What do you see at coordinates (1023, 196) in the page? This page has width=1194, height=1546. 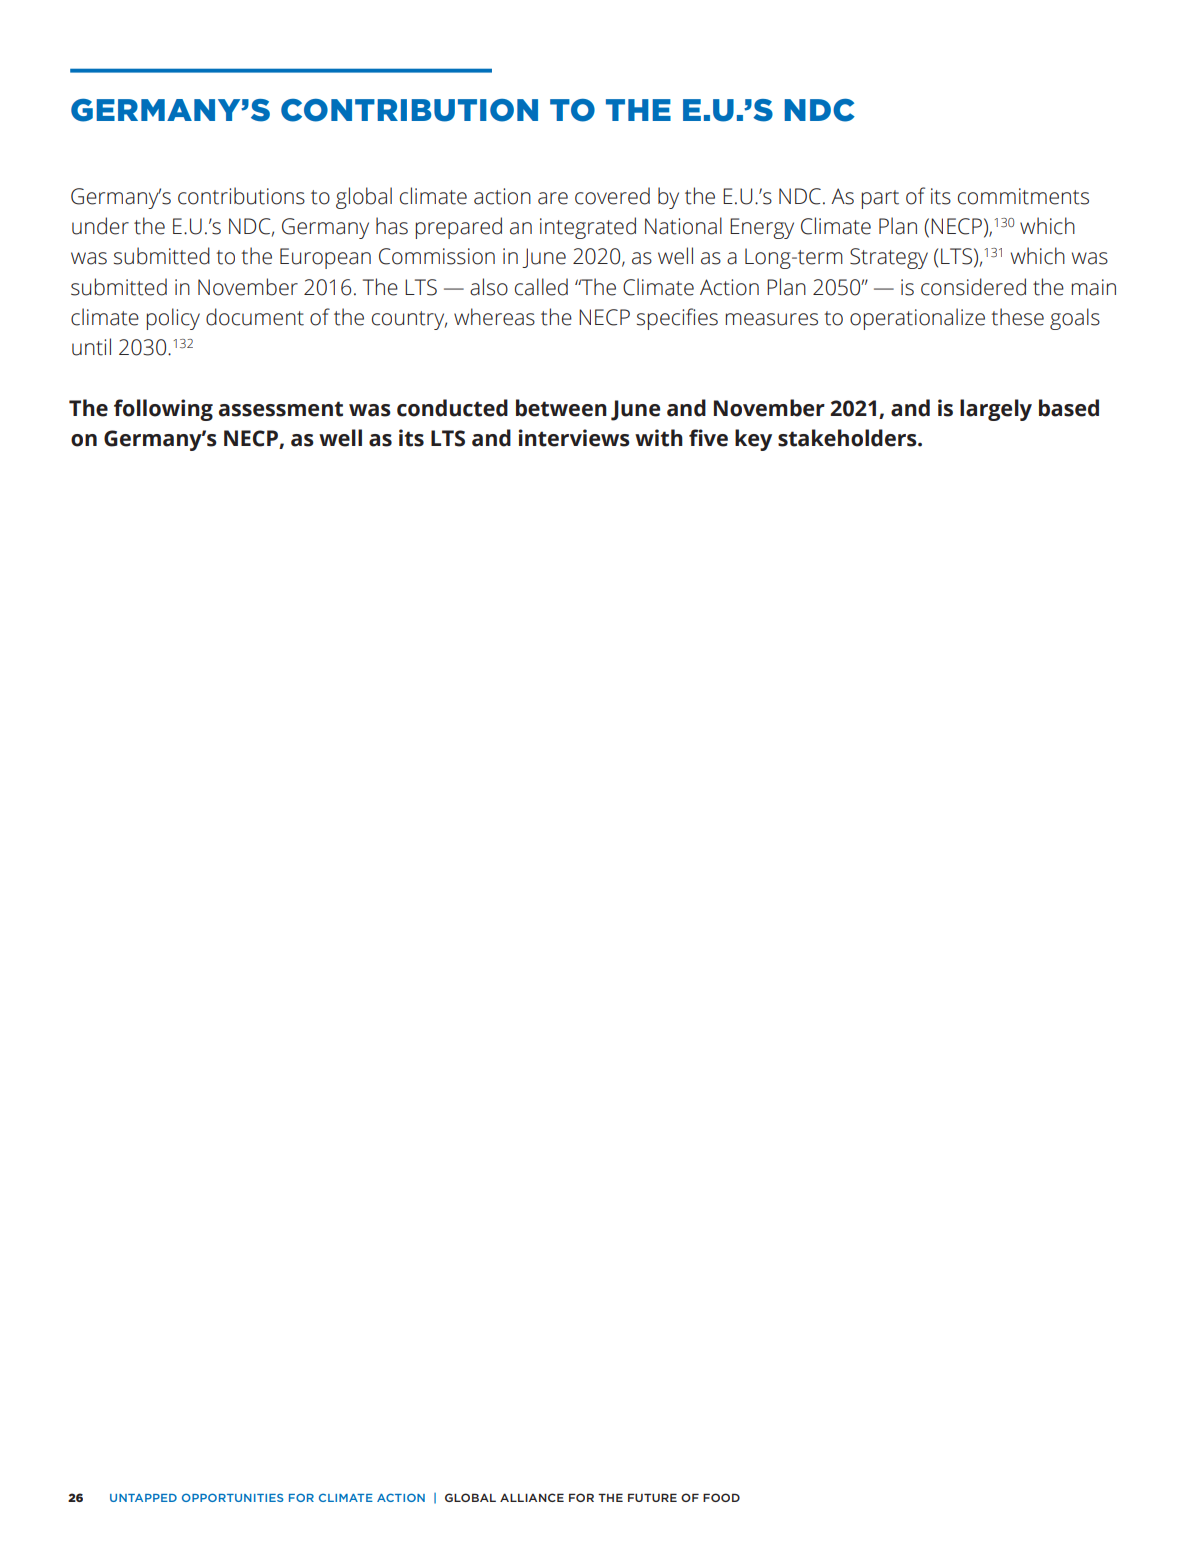 I see `commitments` at bounding box center [1023, 196].
